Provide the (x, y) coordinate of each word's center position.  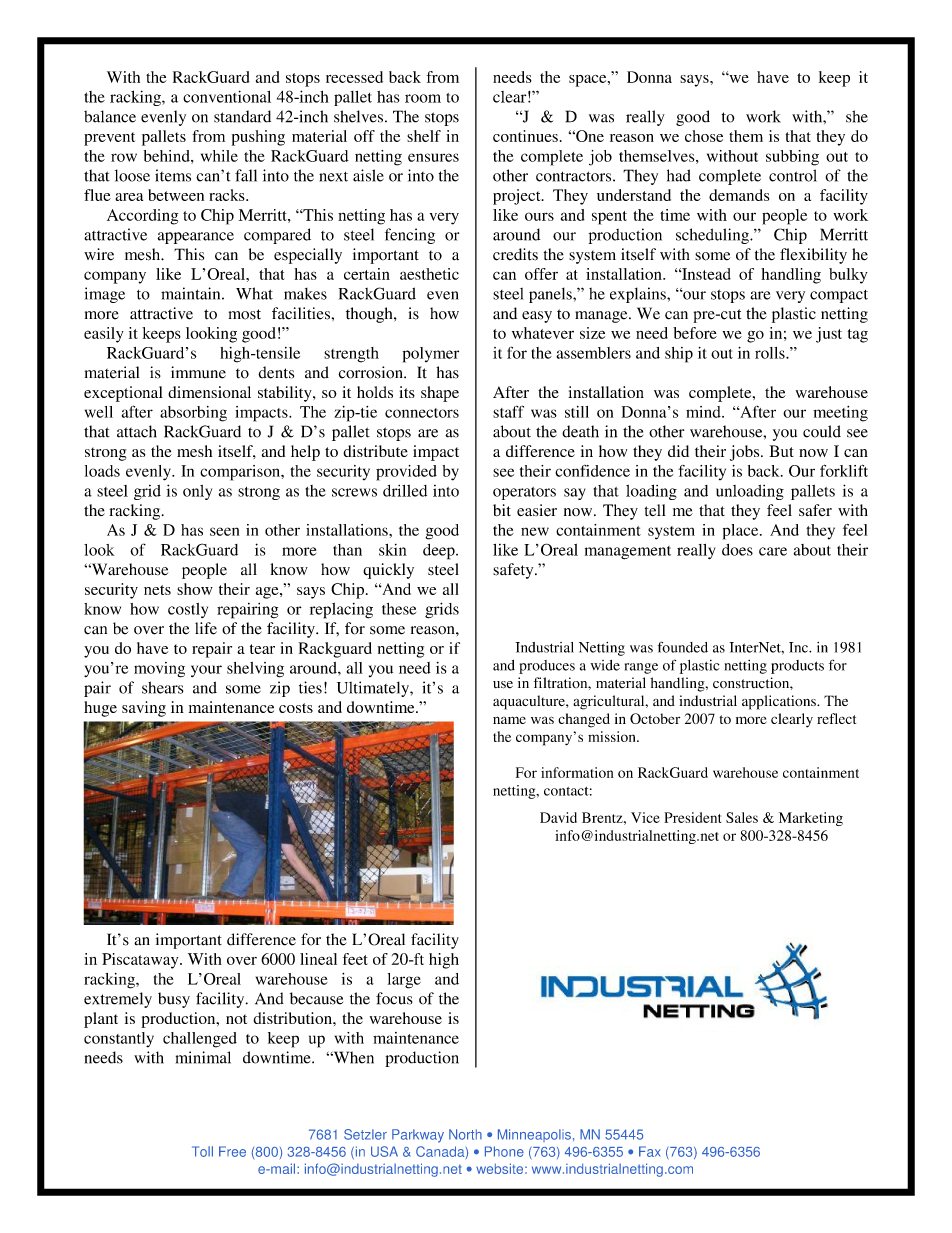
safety (514, 571)
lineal (318, 959)
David (558, 817)
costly (188, 610)
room (423, 98)
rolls (771, 353)
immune (198, 372)
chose (704, 136)
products (797, 667)
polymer (431, 355)
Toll (202, 1151)
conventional (227, 96)
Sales (742, 817)
